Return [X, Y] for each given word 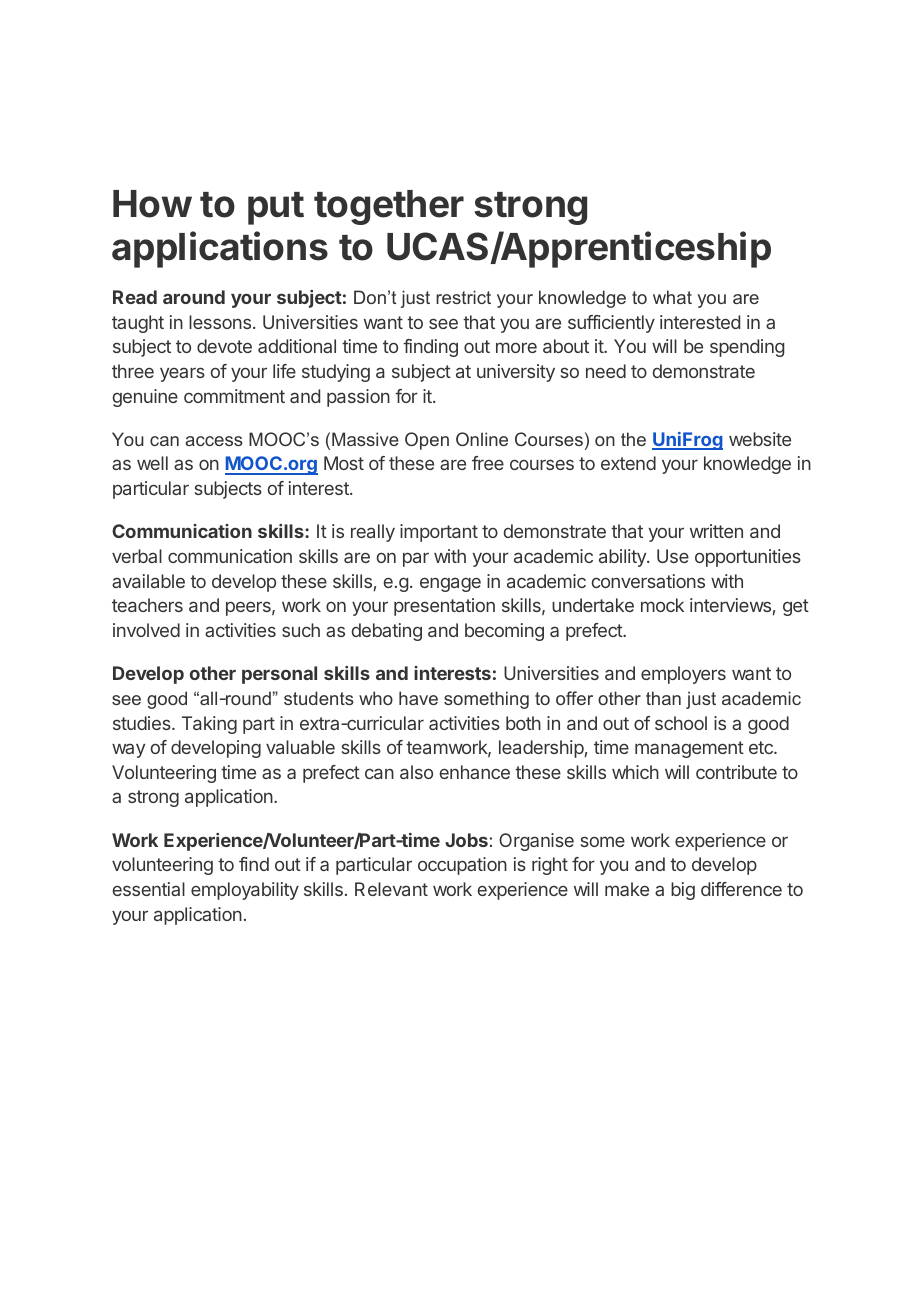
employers [683, 675]
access [214, 441]
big [683, 891]
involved [146, 630]
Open [427, 441]
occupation [462, 866]
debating [387, 632]
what [672, 297]
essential [149, 889]
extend [628, 463]
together [389, 207]
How [152, 204]
